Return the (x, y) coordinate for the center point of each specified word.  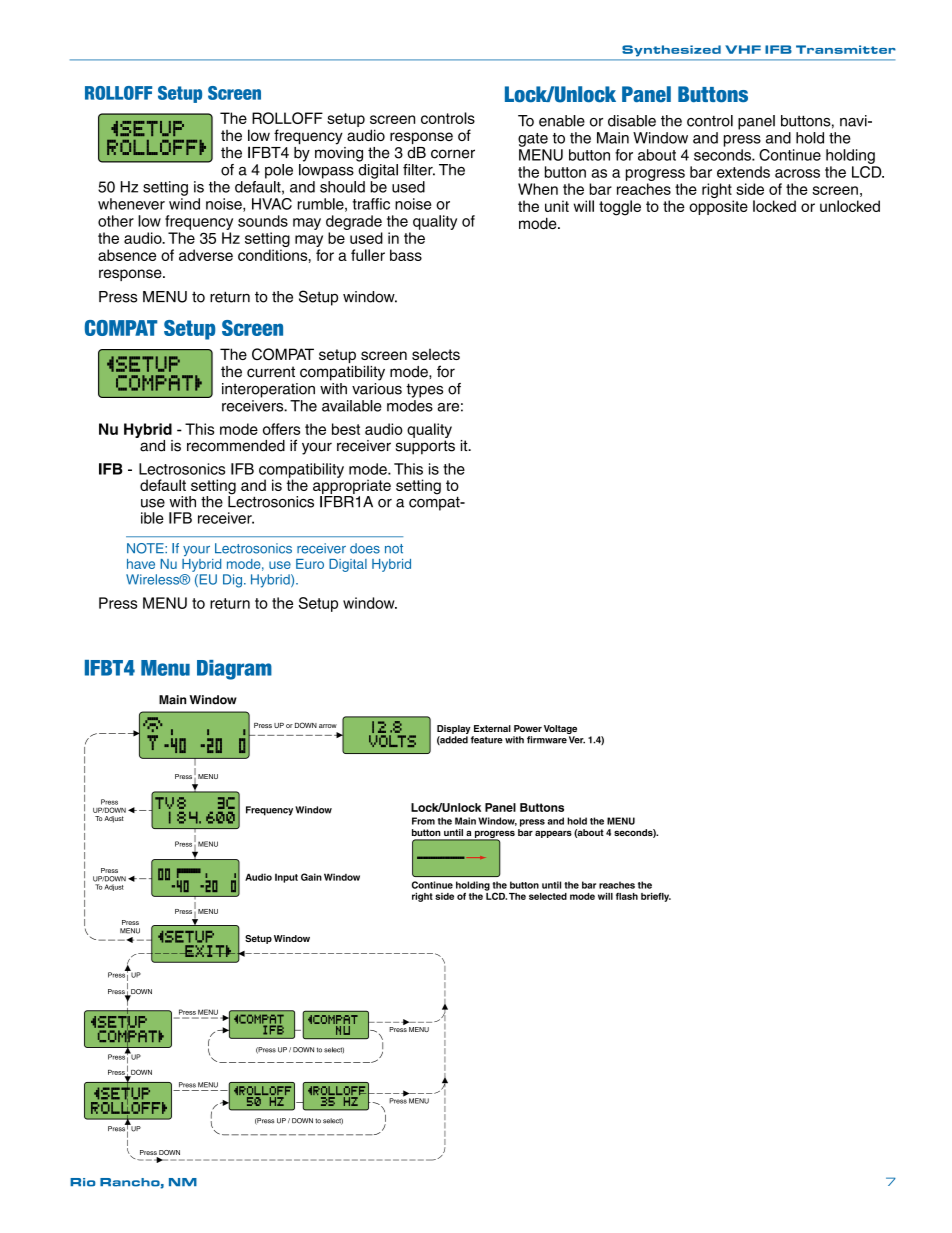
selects (436, 354)
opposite (718, 207)
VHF (743, 49)
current (271, 372)
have (141, 564)
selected (548, 896)
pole (279, 171)
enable (562, 121)
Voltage (560, 729)
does (365, 548)
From (423, 821)
